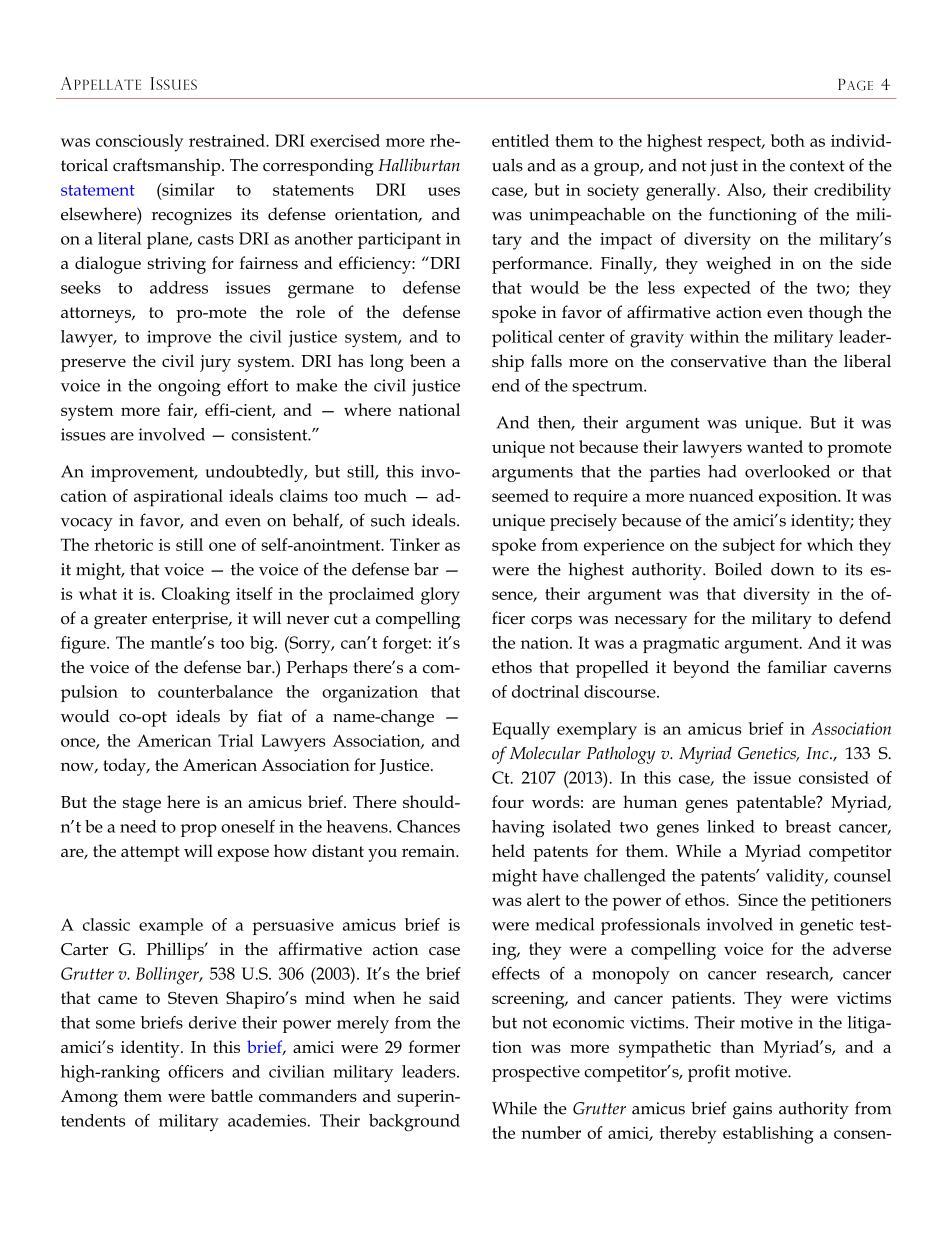  Describe the element at coordinates (142, 805) in the page. I see `stage` at that location.
